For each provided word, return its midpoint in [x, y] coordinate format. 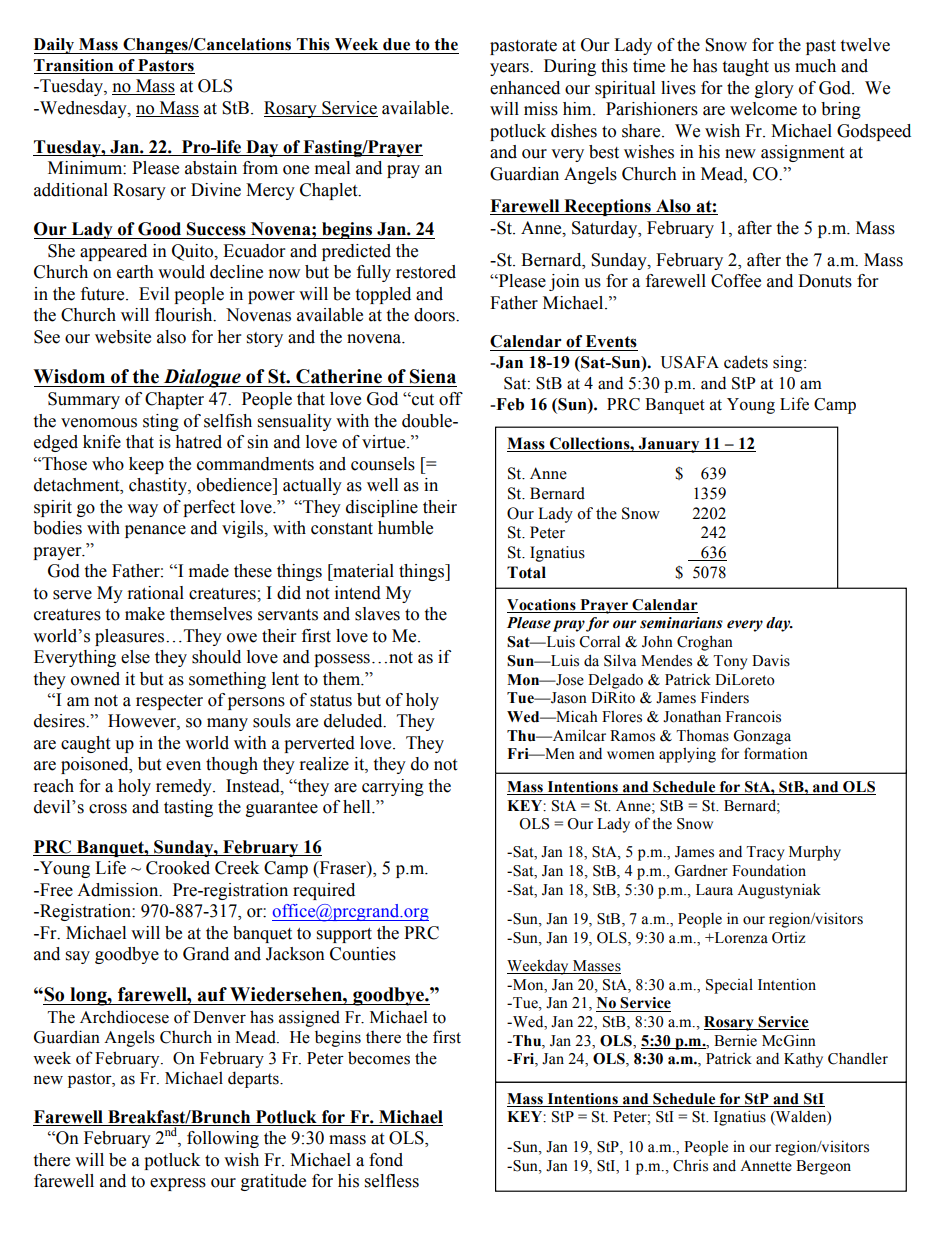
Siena [433, 376]
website [123, 337]
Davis [771, 660]
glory [774, 89]
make [145, 614]
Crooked [178, 868]
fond [386, 1160]
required [324, 891]
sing [789, 363]
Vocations [541, 605]
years [510, 69]
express [178, 1184]
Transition [75, 66]
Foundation [769, 870]
